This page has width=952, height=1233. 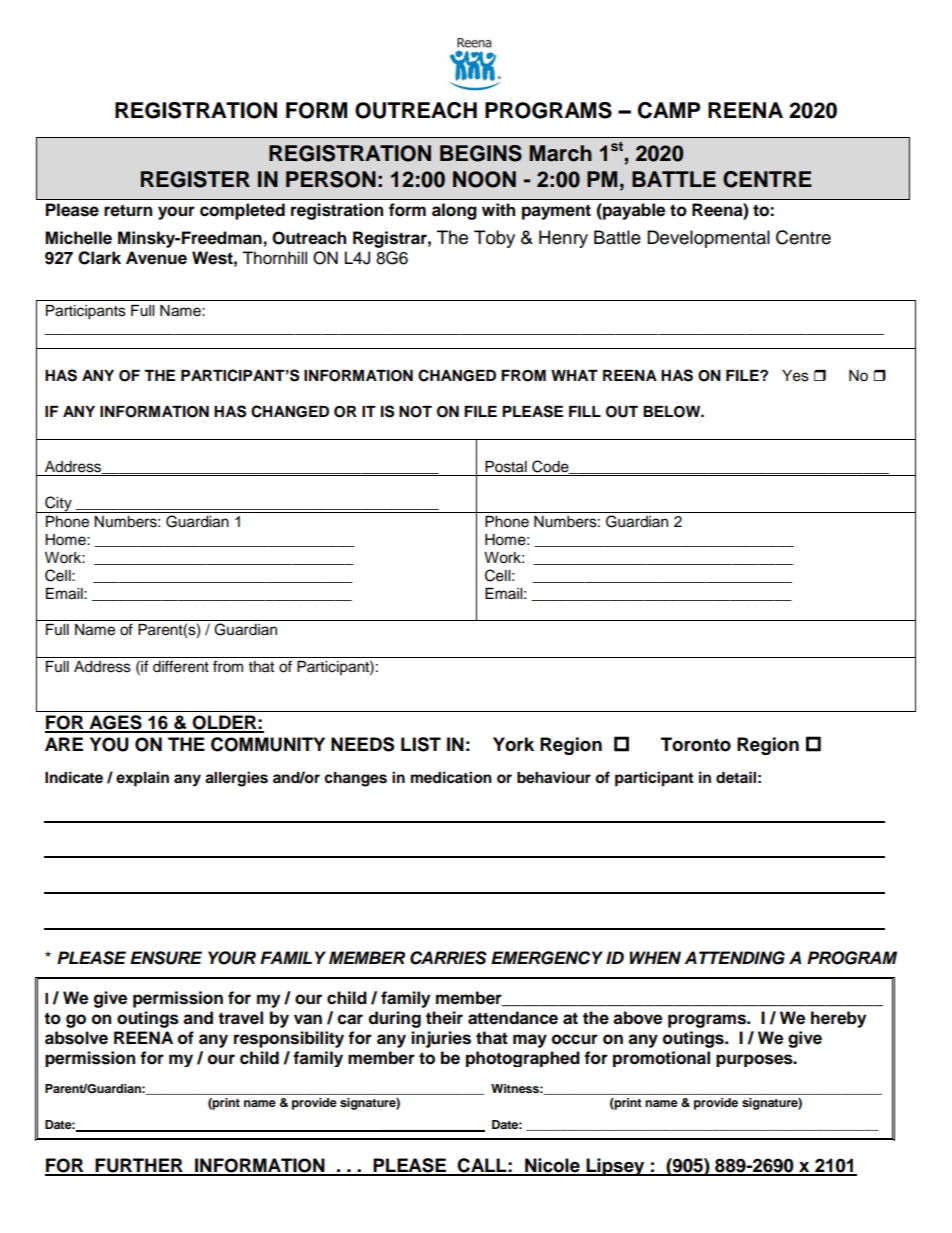 What do you see at coordinates (506, 467) in the page?
I see `Postal` at bounding box center [506, 467].
